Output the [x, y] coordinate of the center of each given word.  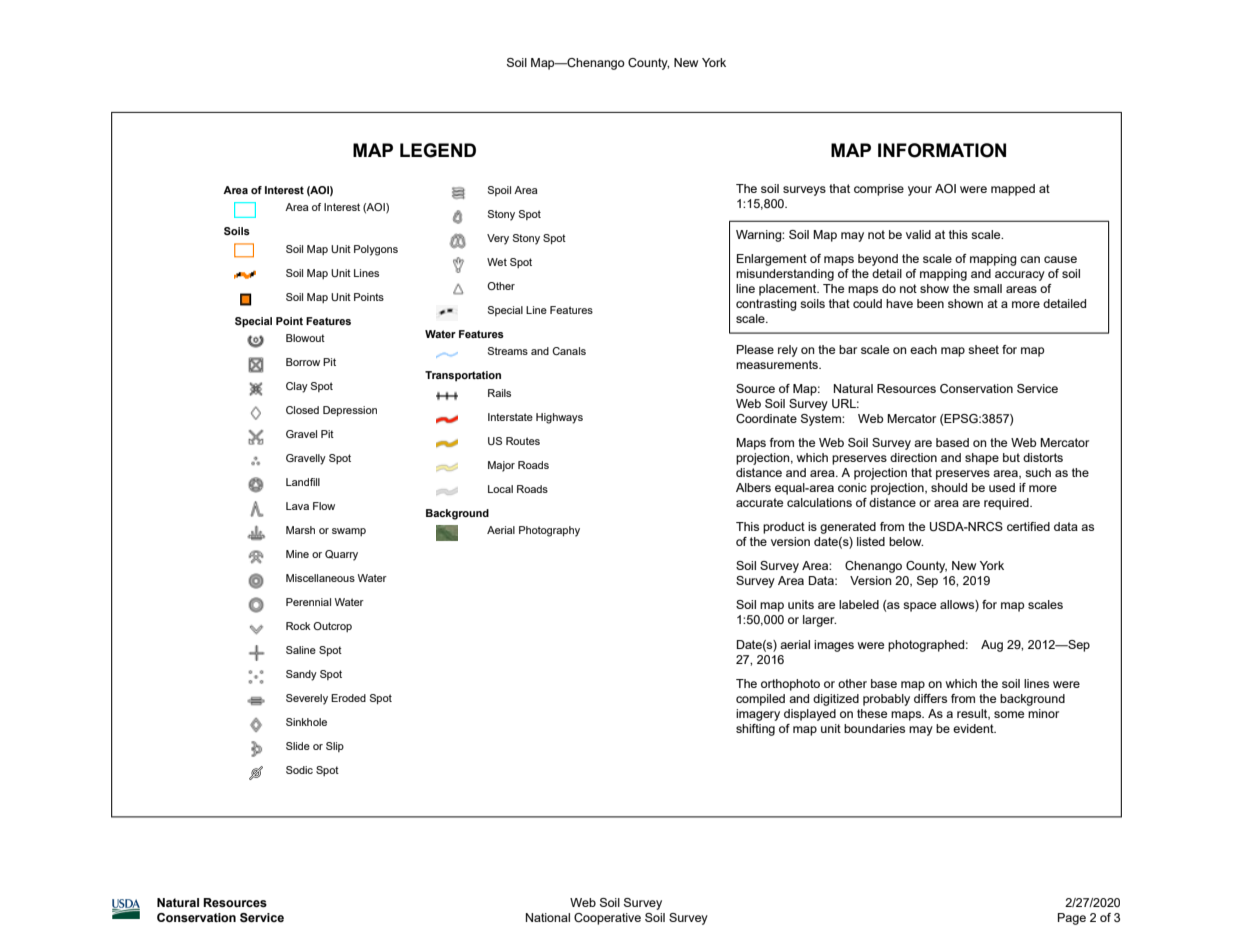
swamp [349, 532]
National [548, 917]
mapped [1013, 190]
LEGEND [438, 150]
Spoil [499, 191]
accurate [759, 502]
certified [1028, 526]
